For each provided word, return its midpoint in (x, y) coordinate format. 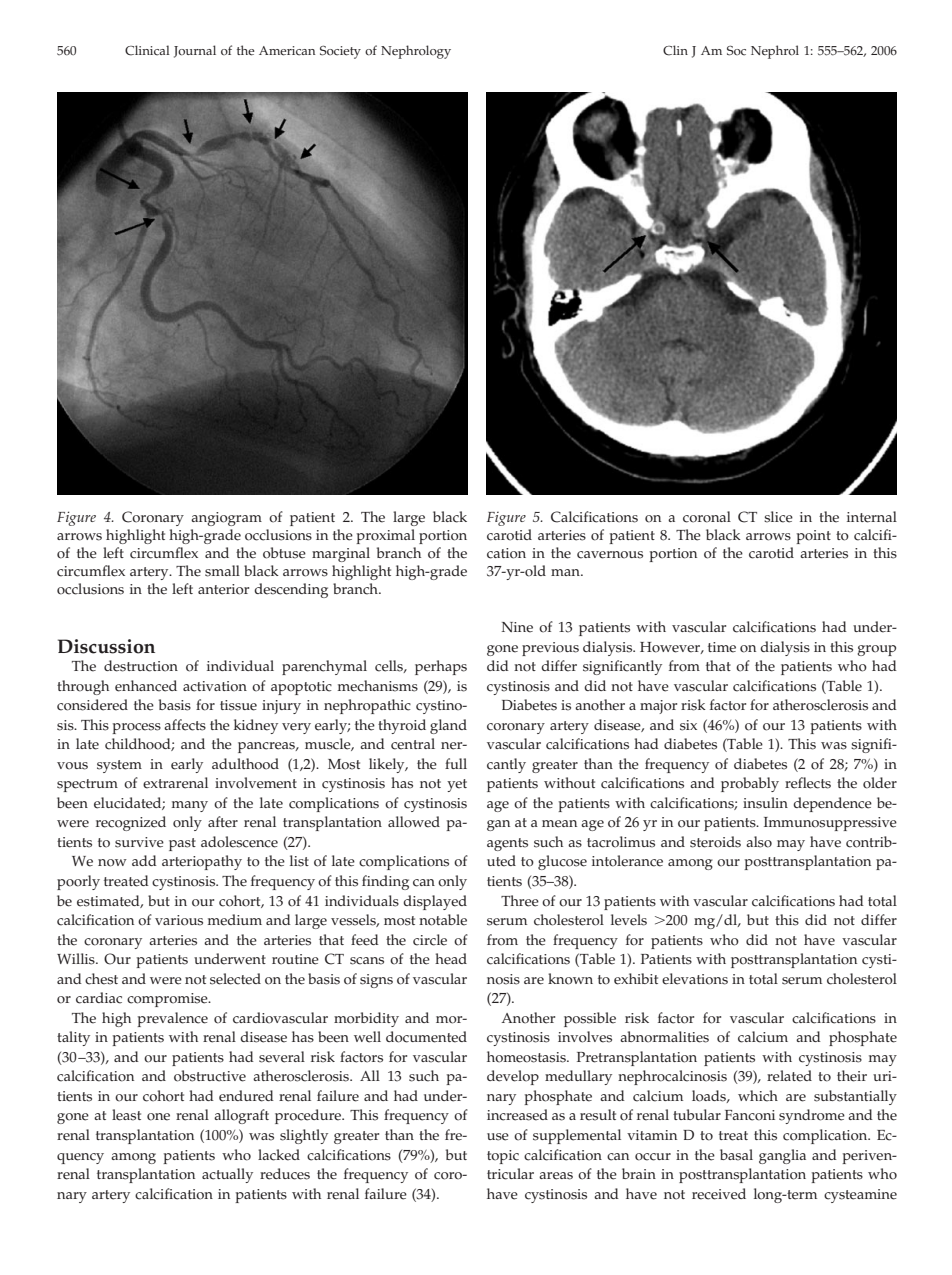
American (287, 51)
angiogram (226, 519)
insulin (765, 803)
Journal (195, 51)
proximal (385, 536)
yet (457, 785)
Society (340, 52)
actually (227, 1175)
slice (778, 517)
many (190, 806)
